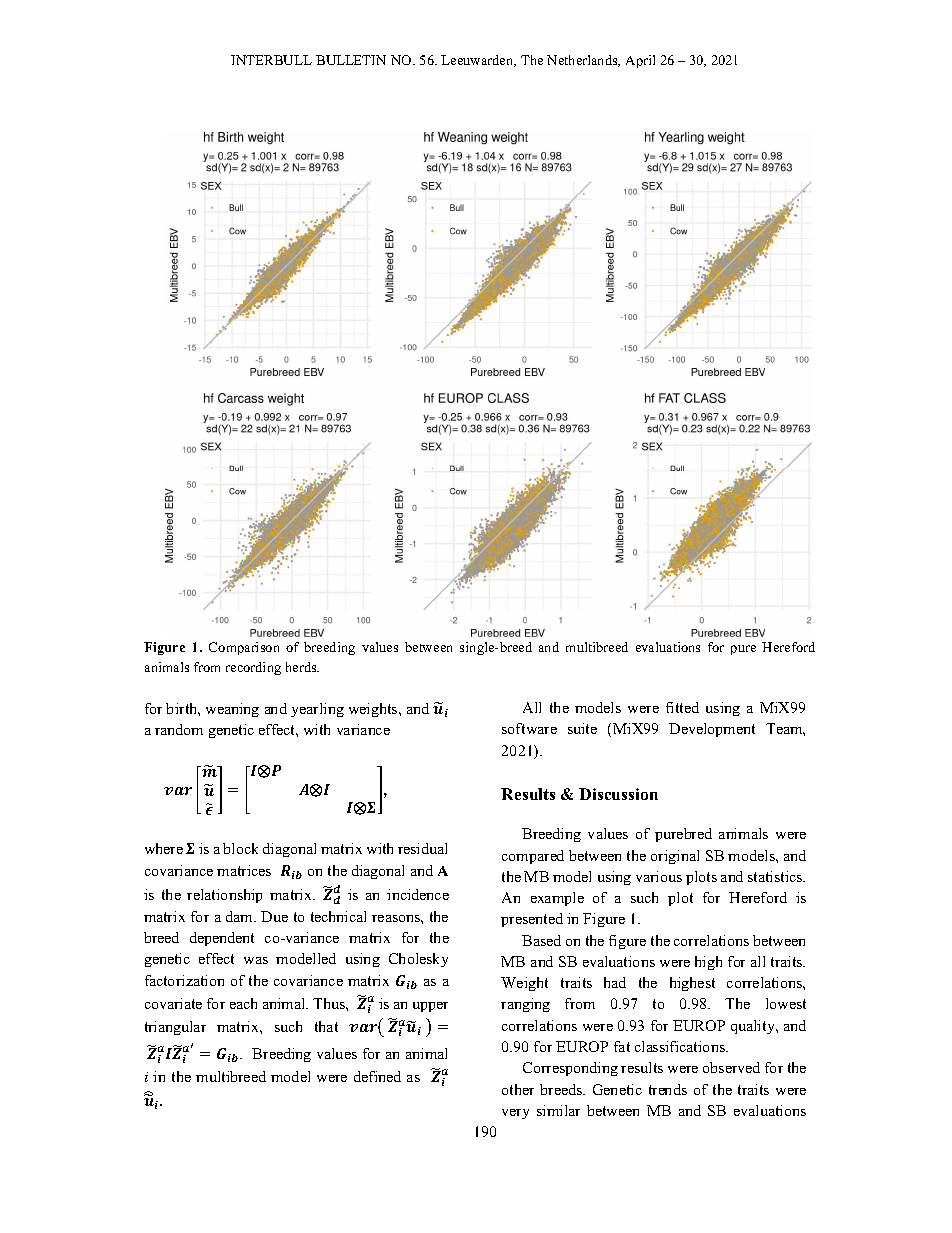  Describe the element at coordinates (244, 648) in the image. I see `Comparison` at that location.
